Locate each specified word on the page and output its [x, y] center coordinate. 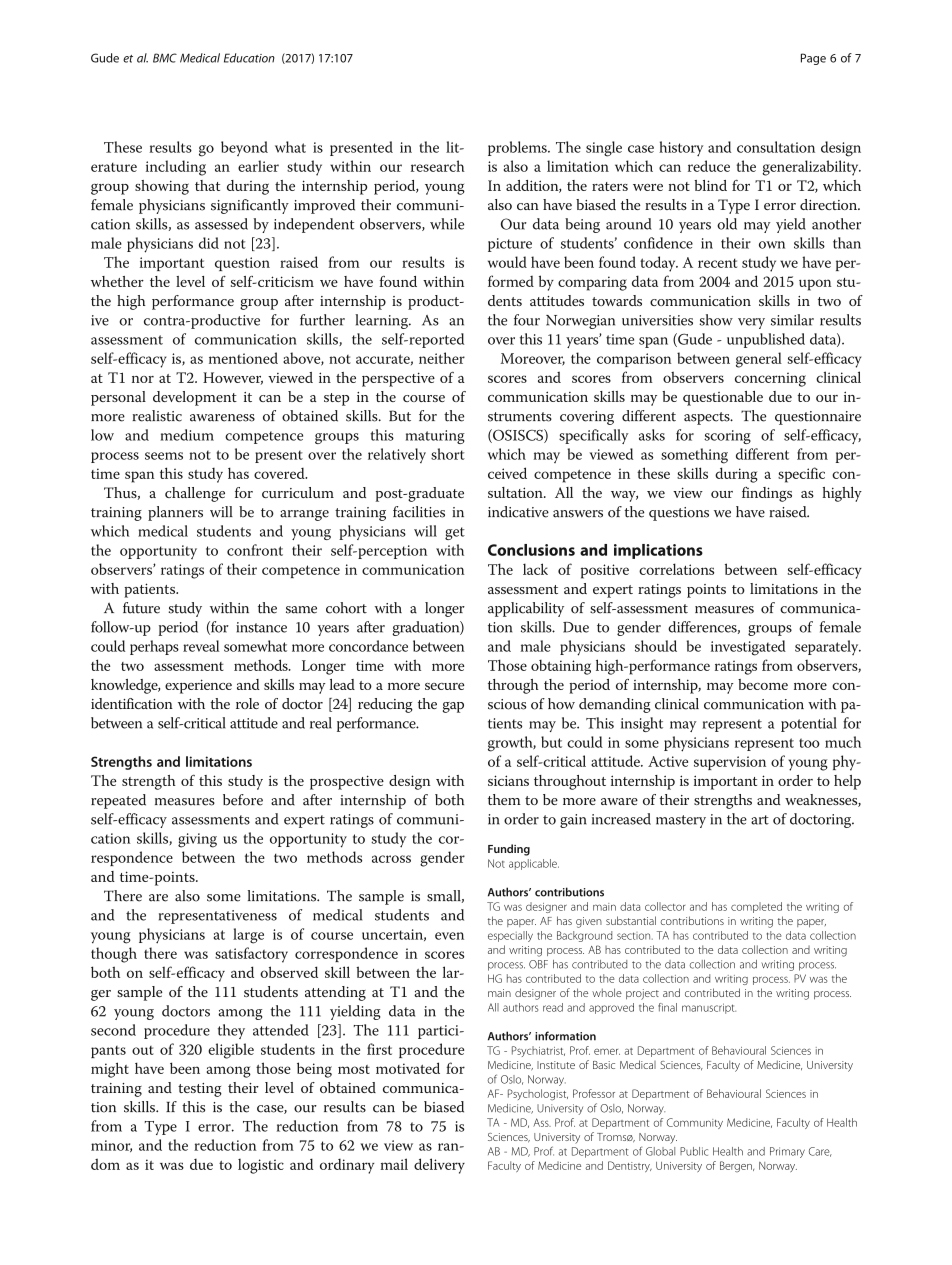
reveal [201, 646]
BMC [165, 58]
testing [200, 1090]
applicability [526, 609]
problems [518, 148]
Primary [787, 1152]
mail [394, 1164]
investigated [748, 648]
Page [813, 59]
